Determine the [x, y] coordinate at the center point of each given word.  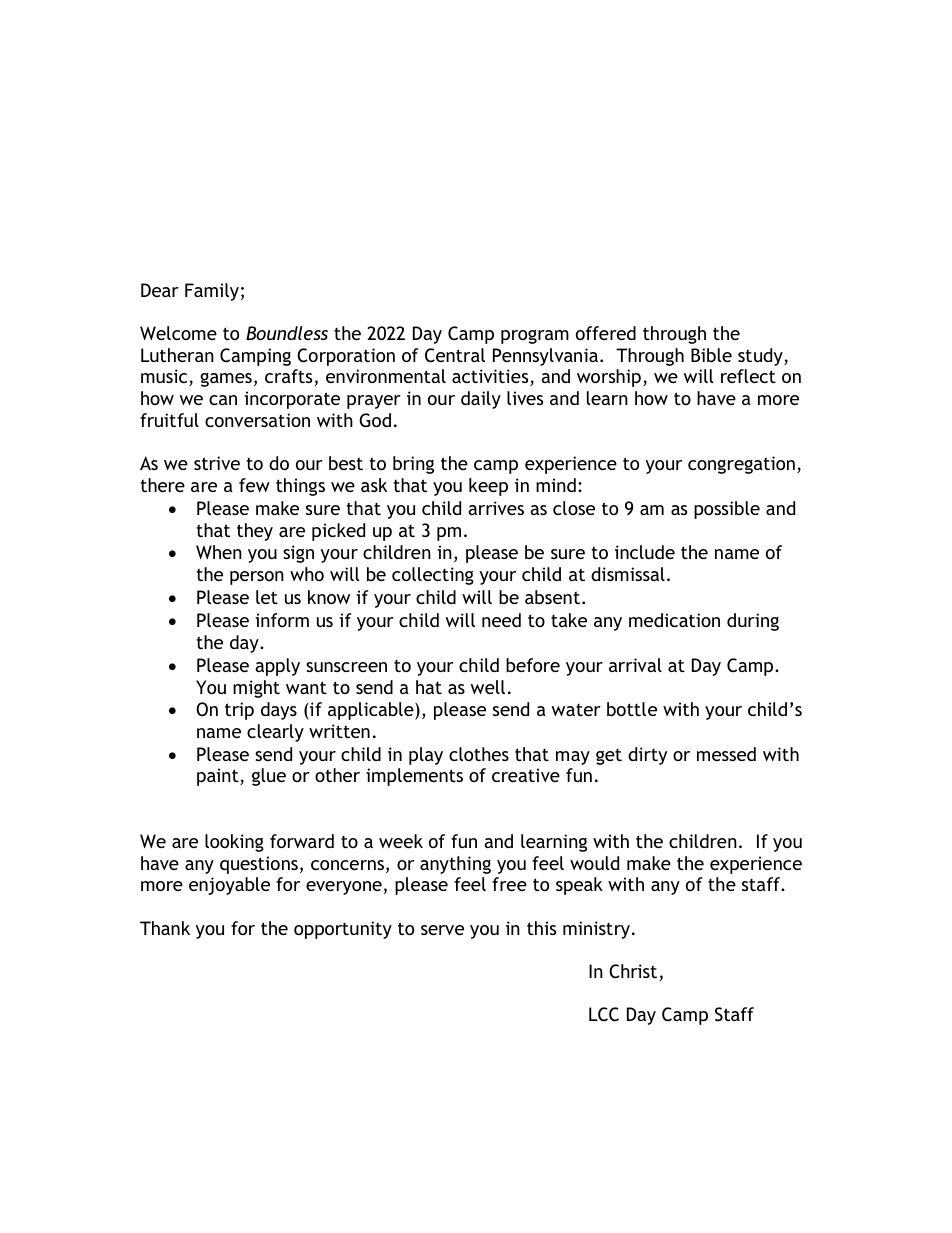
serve [442, 930]
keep [488, 487]
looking [234, 843]
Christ [633, 971]
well [488, 687]
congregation [741, 465]
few [254, 485]
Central [455, 355]
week [401, 841]
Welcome [178, 333]
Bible [711, 355]
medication [674, 620]
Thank [165, 928]
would [594, 863]
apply [277, 667]
